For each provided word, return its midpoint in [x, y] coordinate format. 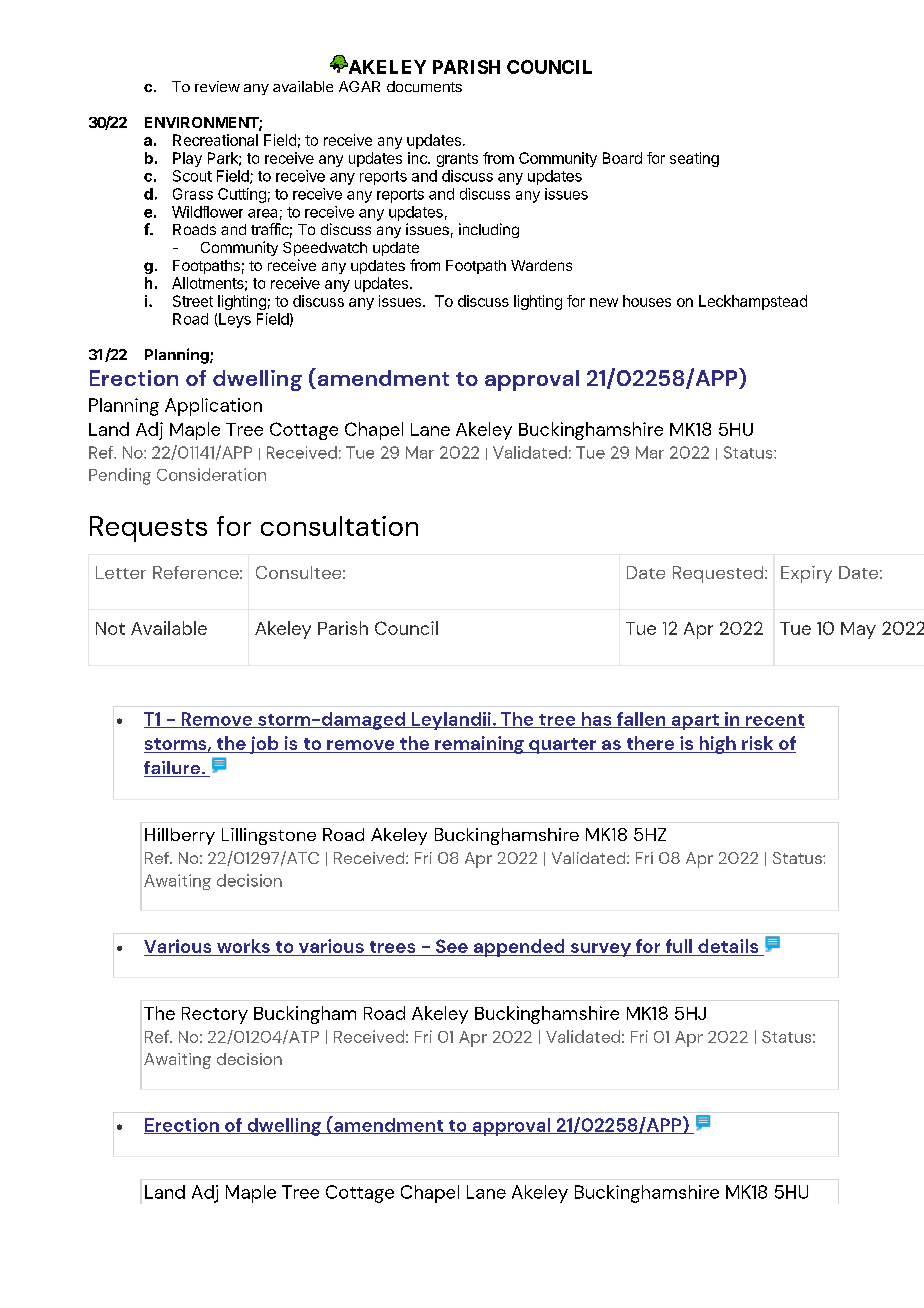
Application [213, 407]
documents [424, 86]
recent [774, 721]
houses [647, 301]
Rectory [215, 1015]
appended [519, 948]
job [264, 745]
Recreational [215, 140]
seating [694, 159]
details [728, 946]
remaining [479, 745]
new [604, 302]
